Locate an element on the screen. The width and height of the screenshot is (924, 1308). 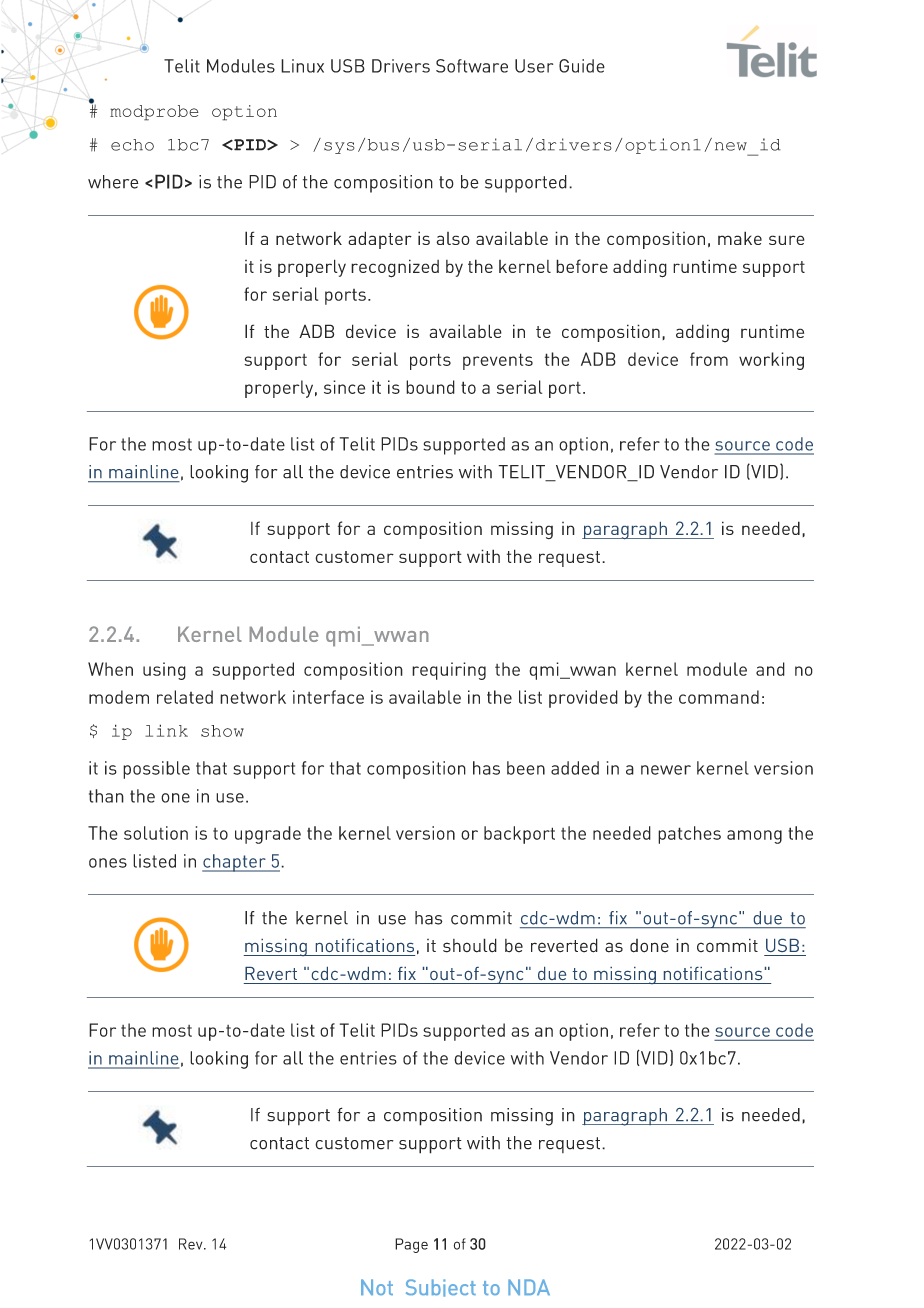
NDA is located at coordinates (529, 1287).
